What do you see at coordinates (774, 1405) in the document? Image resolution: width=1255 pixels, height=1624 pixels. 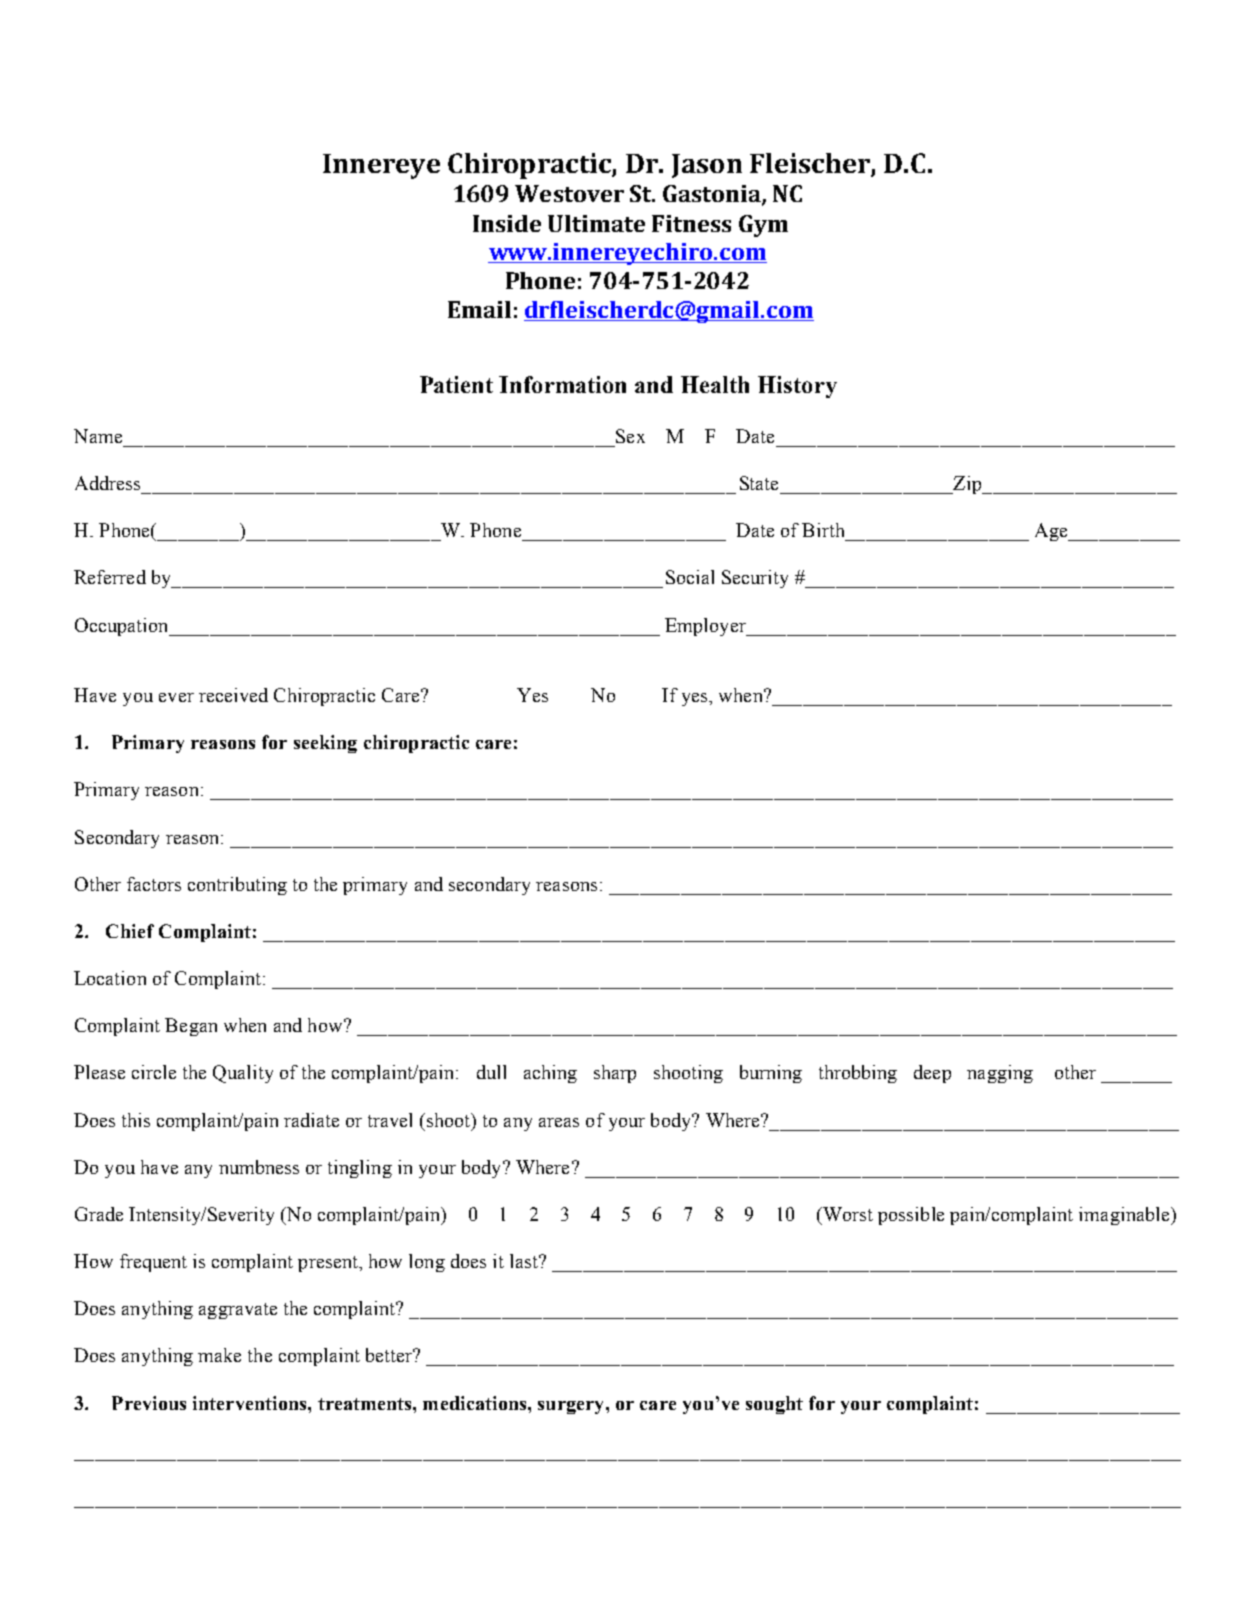 I see `sought` at bounding box center [774, 1405].
